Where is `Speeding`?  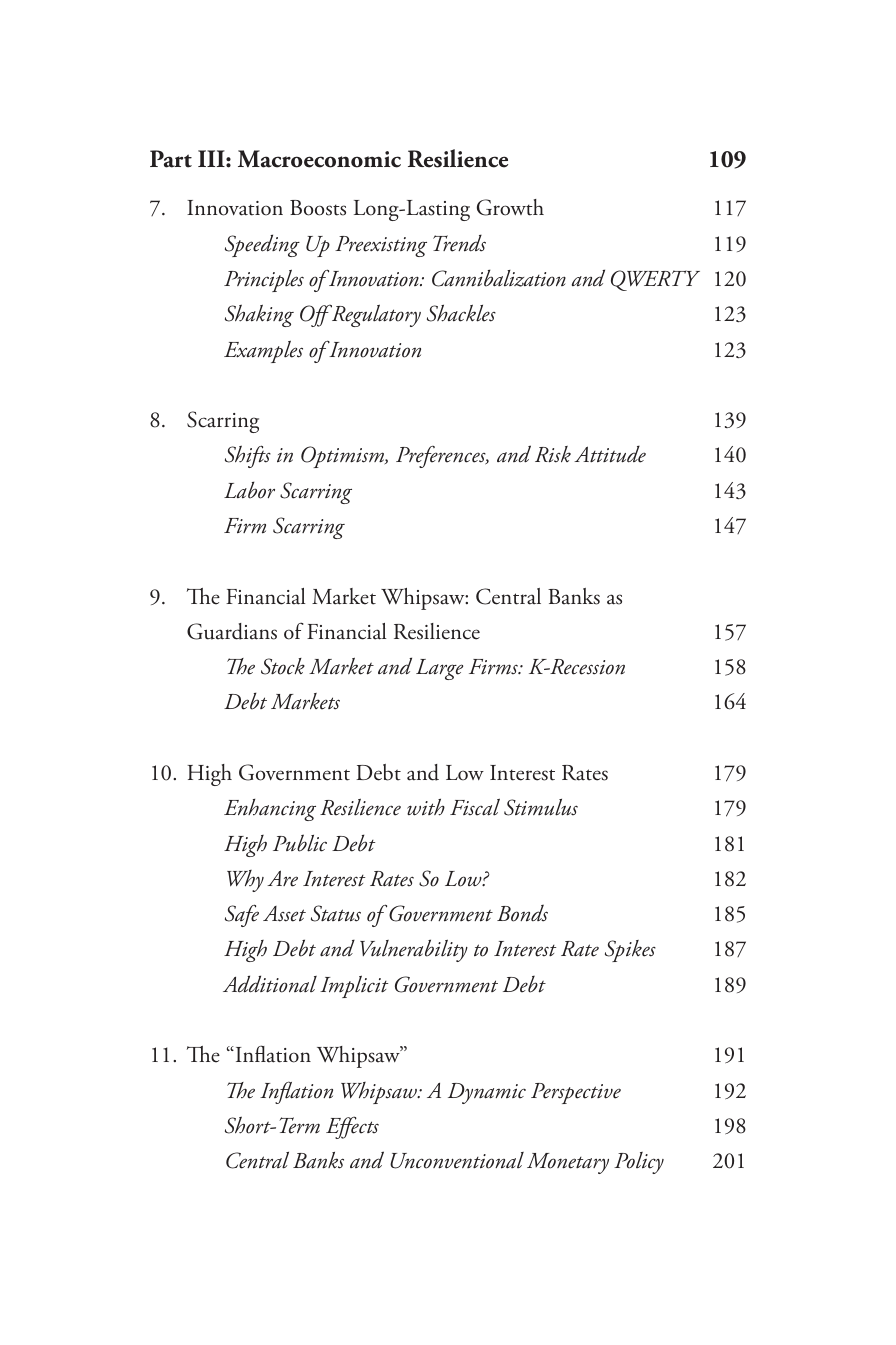
Speeding is located at coordinates (262, 245).
